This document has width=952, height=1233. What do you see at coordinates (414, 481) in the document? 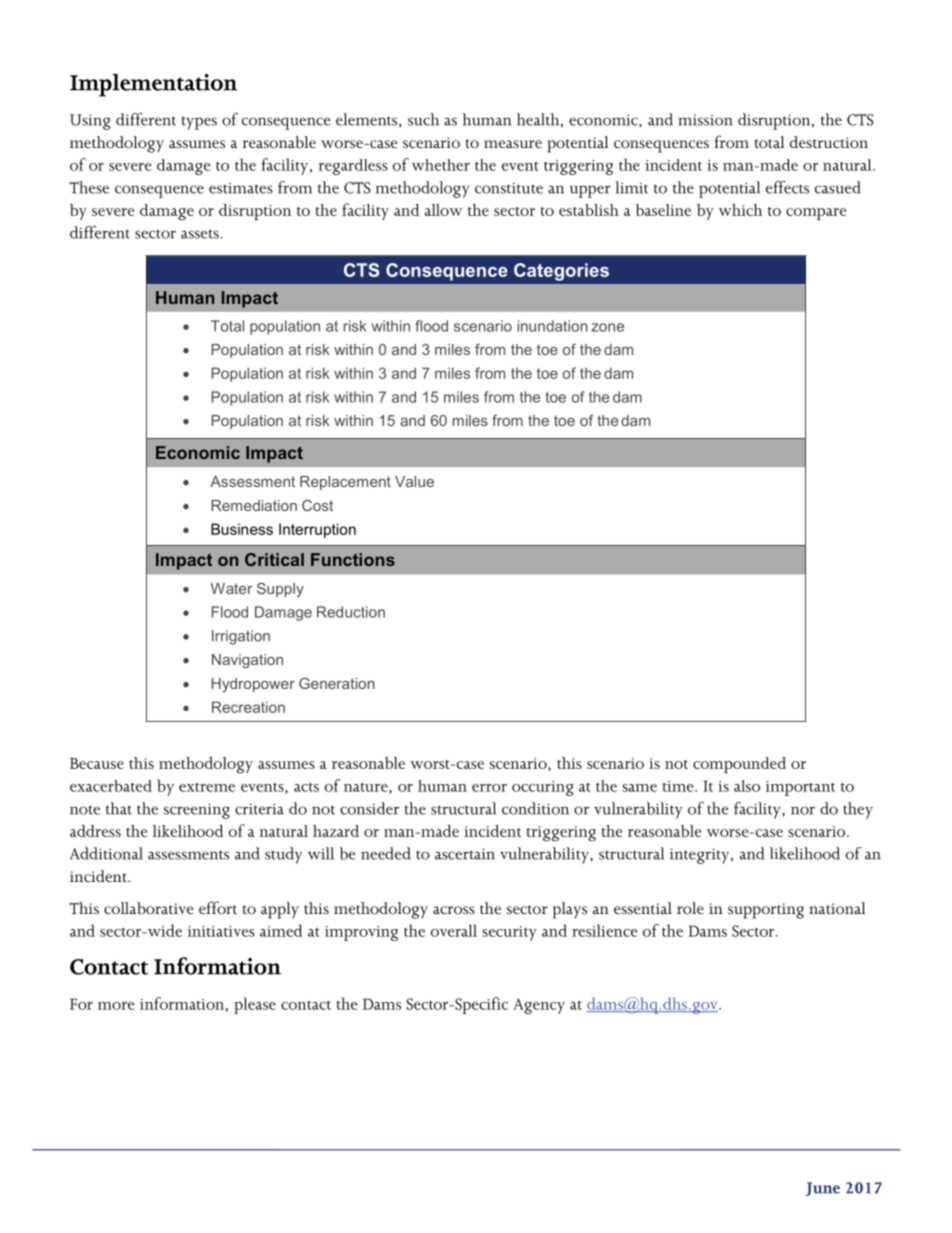
I see `Value` at bounding box center [414, 481].
